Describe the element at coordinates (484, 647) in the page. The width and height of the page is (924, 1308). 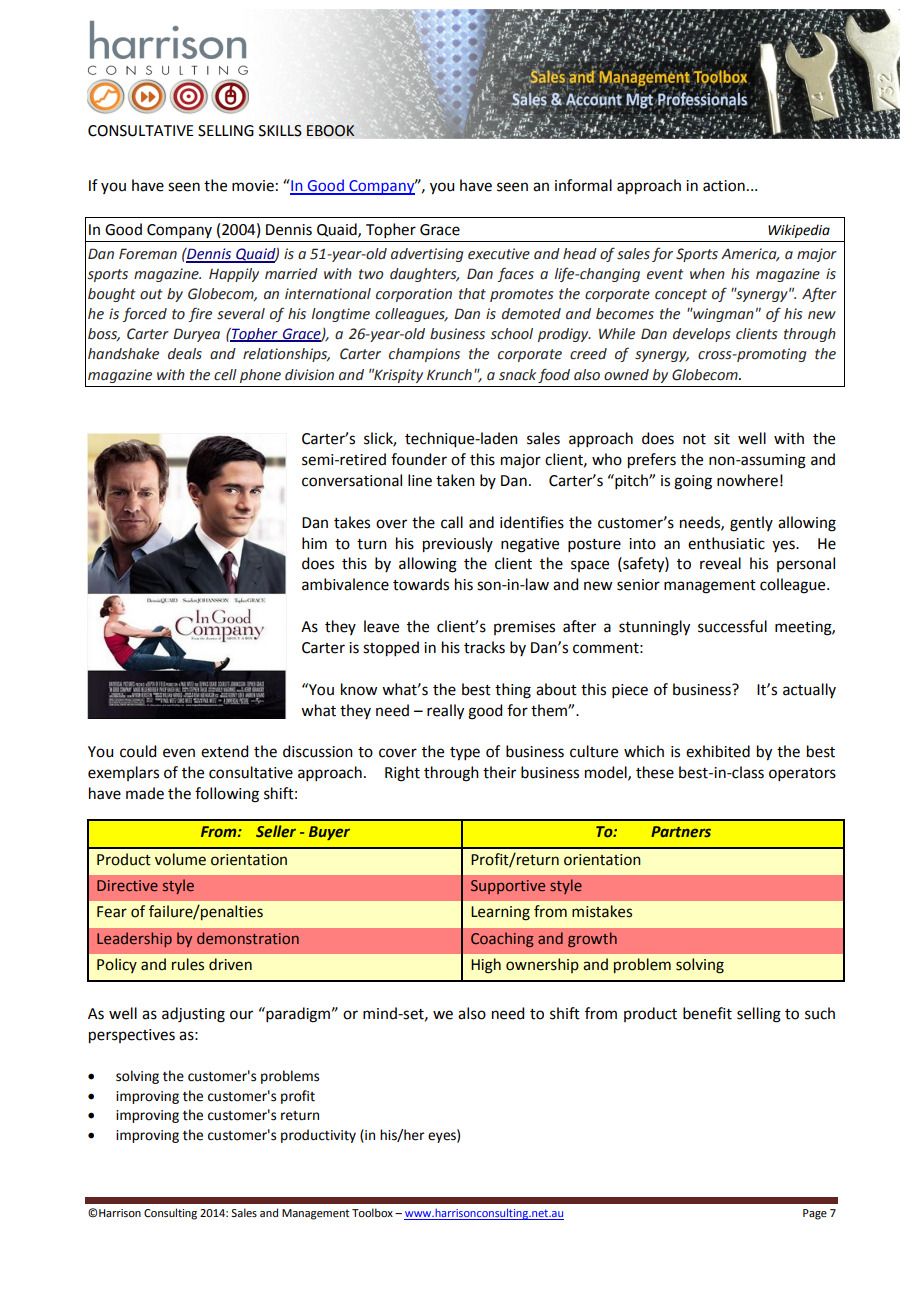
I see `tracks` at that location.
